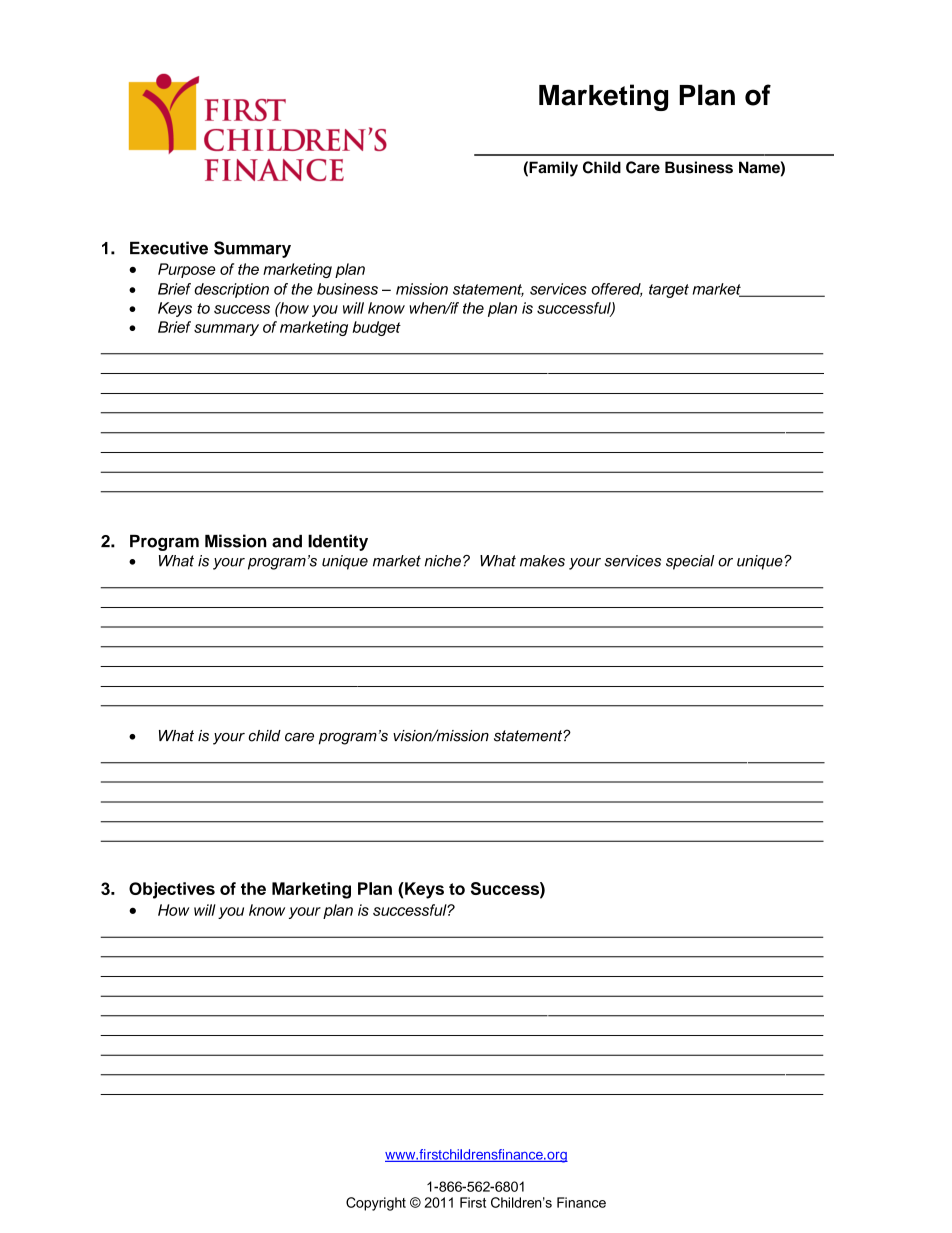  I want to click on niche, so click(443, 561).
